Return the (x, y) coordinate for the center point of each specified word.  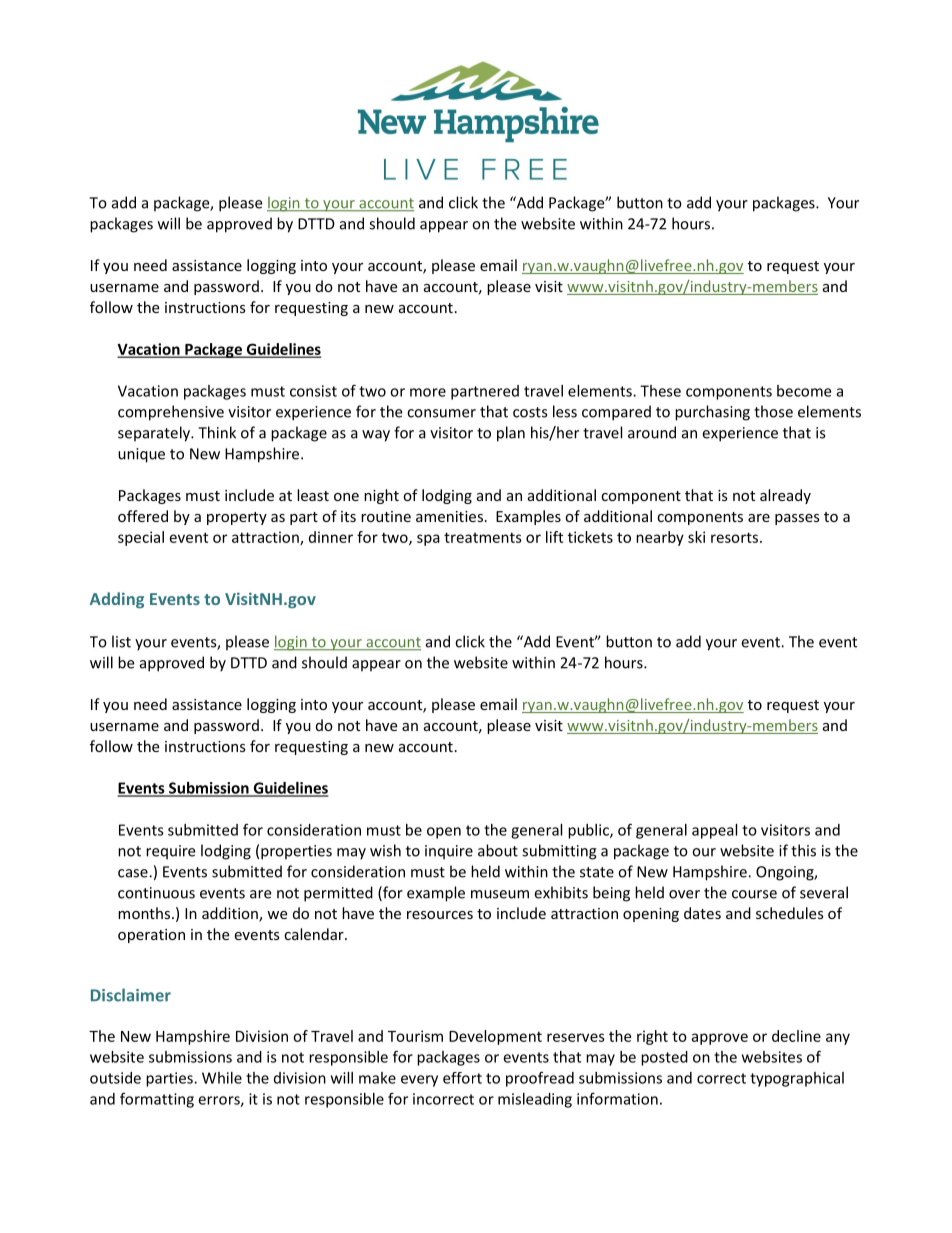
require (170, 852)
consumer (441, 413)
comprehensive (171, 413)
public (589, 831)
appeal (714, 831)
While (222, 1078)
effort (462, 1078)
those (773, 411)
